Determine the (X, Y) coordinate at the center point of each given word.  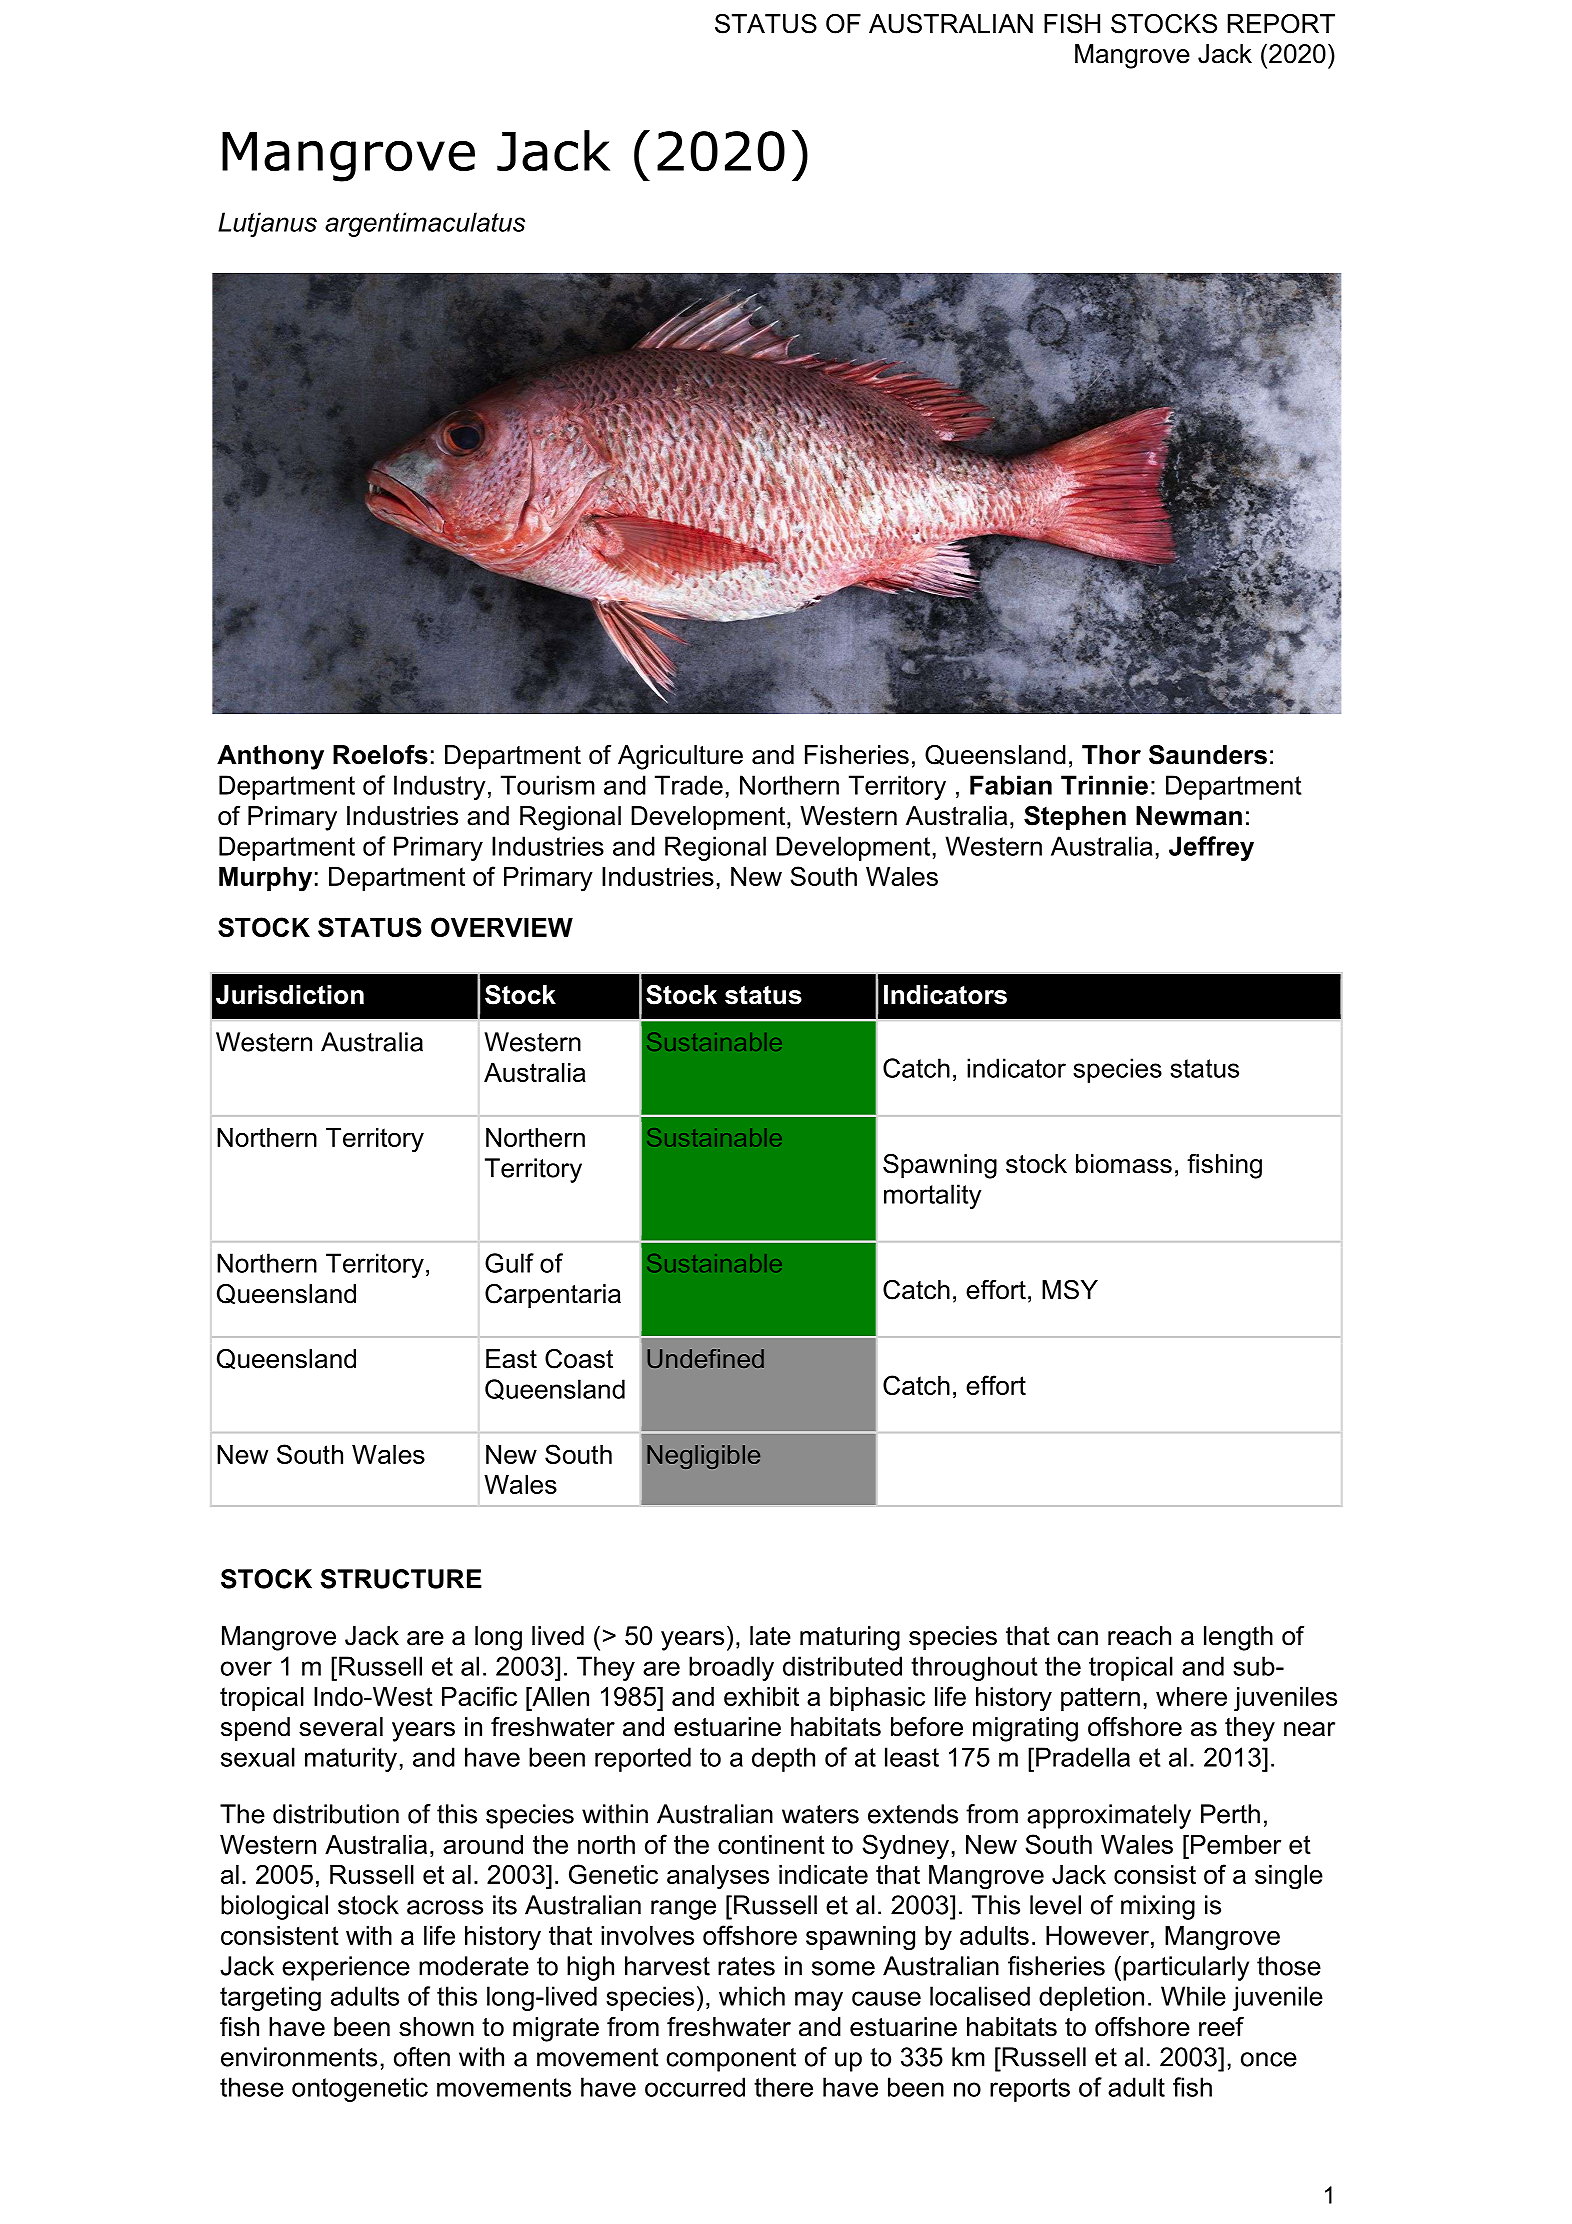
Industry (439, 787)
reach (1139, 1636)
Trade (689, 785)
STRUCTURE (401, 1579)
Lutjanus (267, 224)
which (752, 1996)
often (422, 2057)
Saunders (1208, 755)
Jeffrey (1211, 848)
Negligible (703, 1457)
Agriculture (680, 757)
